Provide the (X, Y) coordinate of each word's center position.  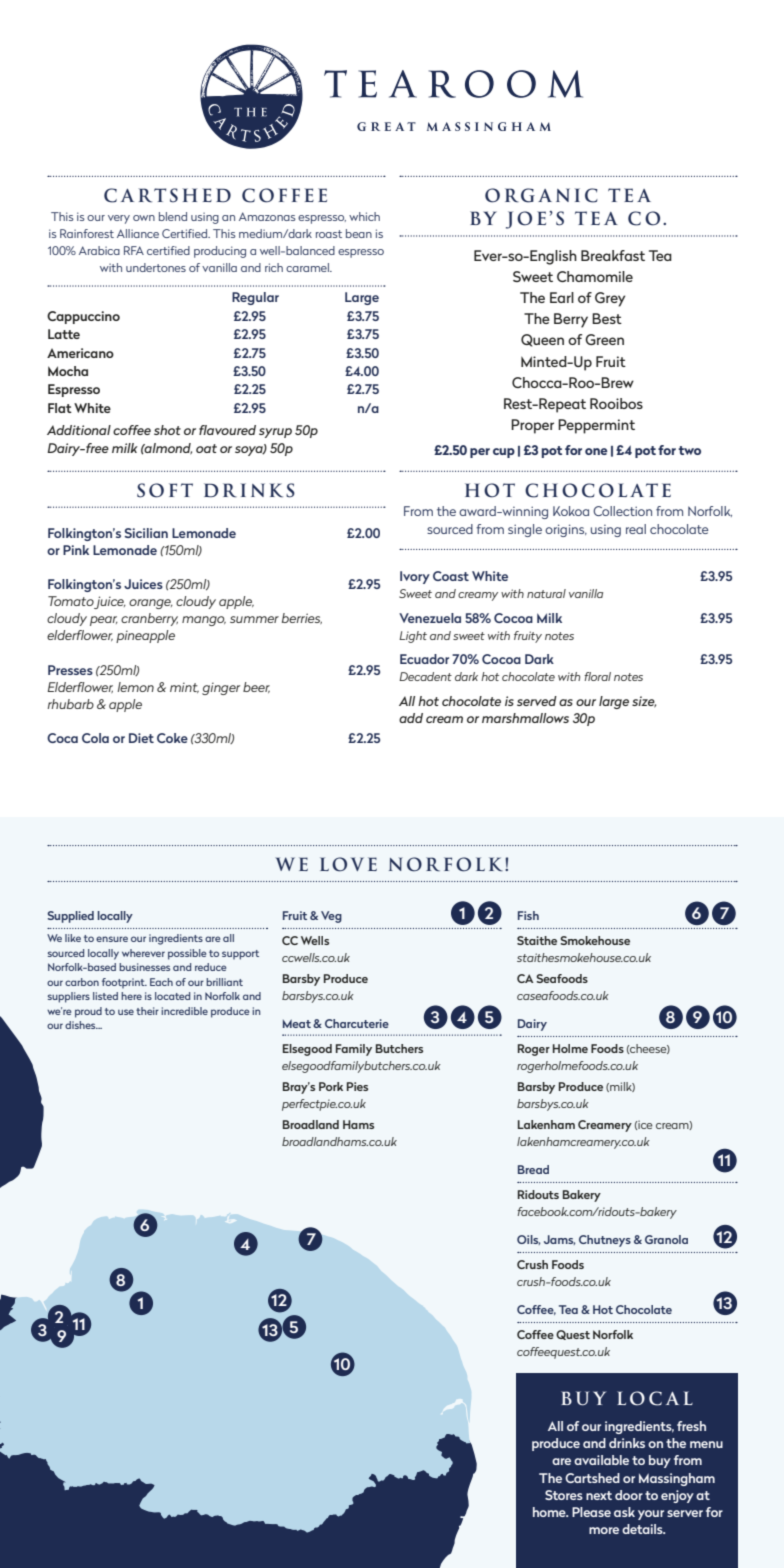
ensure (112, 939)
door (629, 1495)
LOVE (348, 864)
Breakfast (613, 255)
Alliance (138, 233)
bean (359, 233)
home (550, 1512)
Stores (564, 1495)
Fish (528, 915)
